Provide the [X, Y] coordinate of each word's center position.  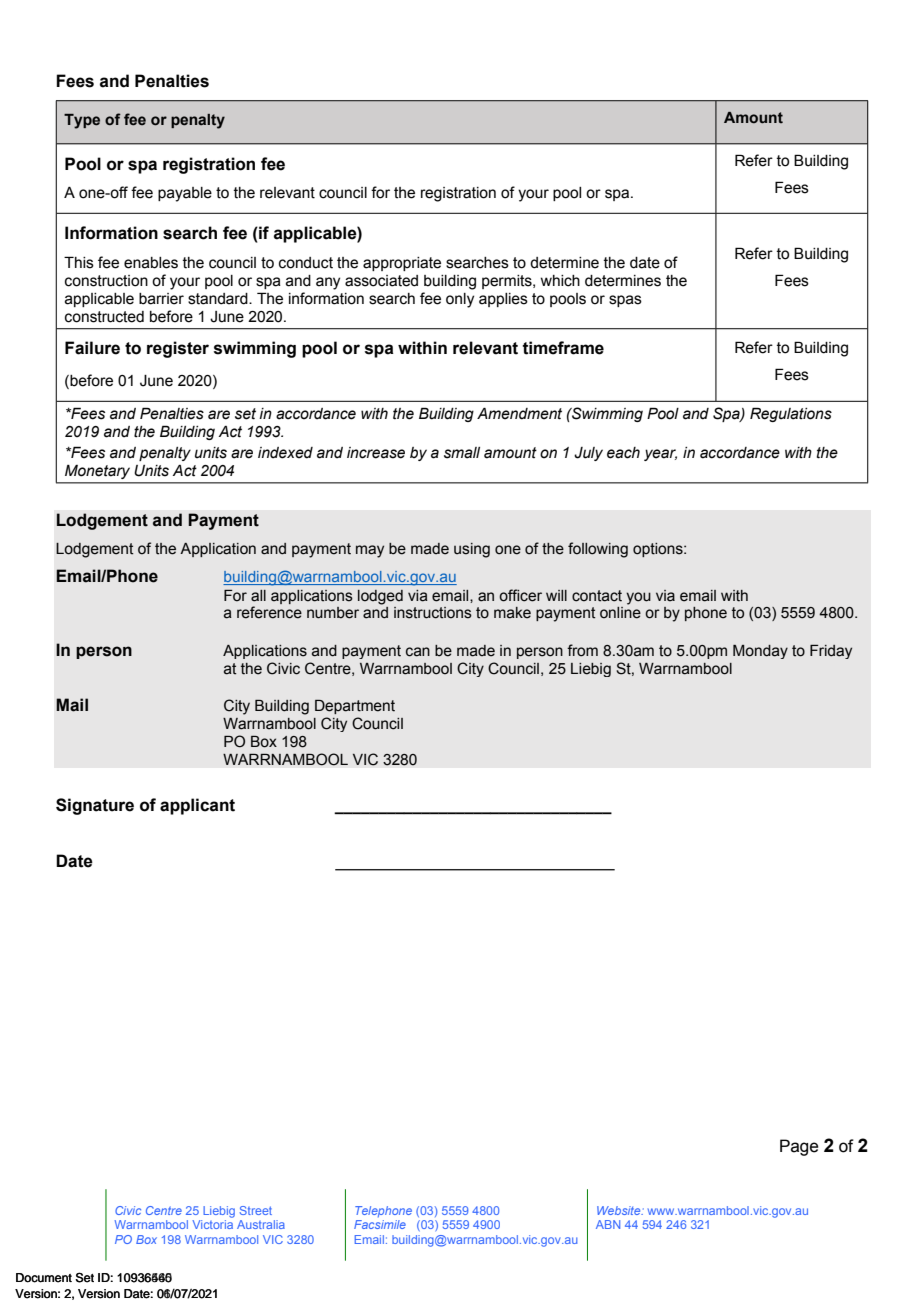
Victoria [212, 1224]
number [333, 613]
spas [625, 301]
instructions [433, 613]
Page [799, 1147]
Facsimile [380, 1224]
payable [185, 194]
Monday [760, 652]
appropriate [402, 264]
